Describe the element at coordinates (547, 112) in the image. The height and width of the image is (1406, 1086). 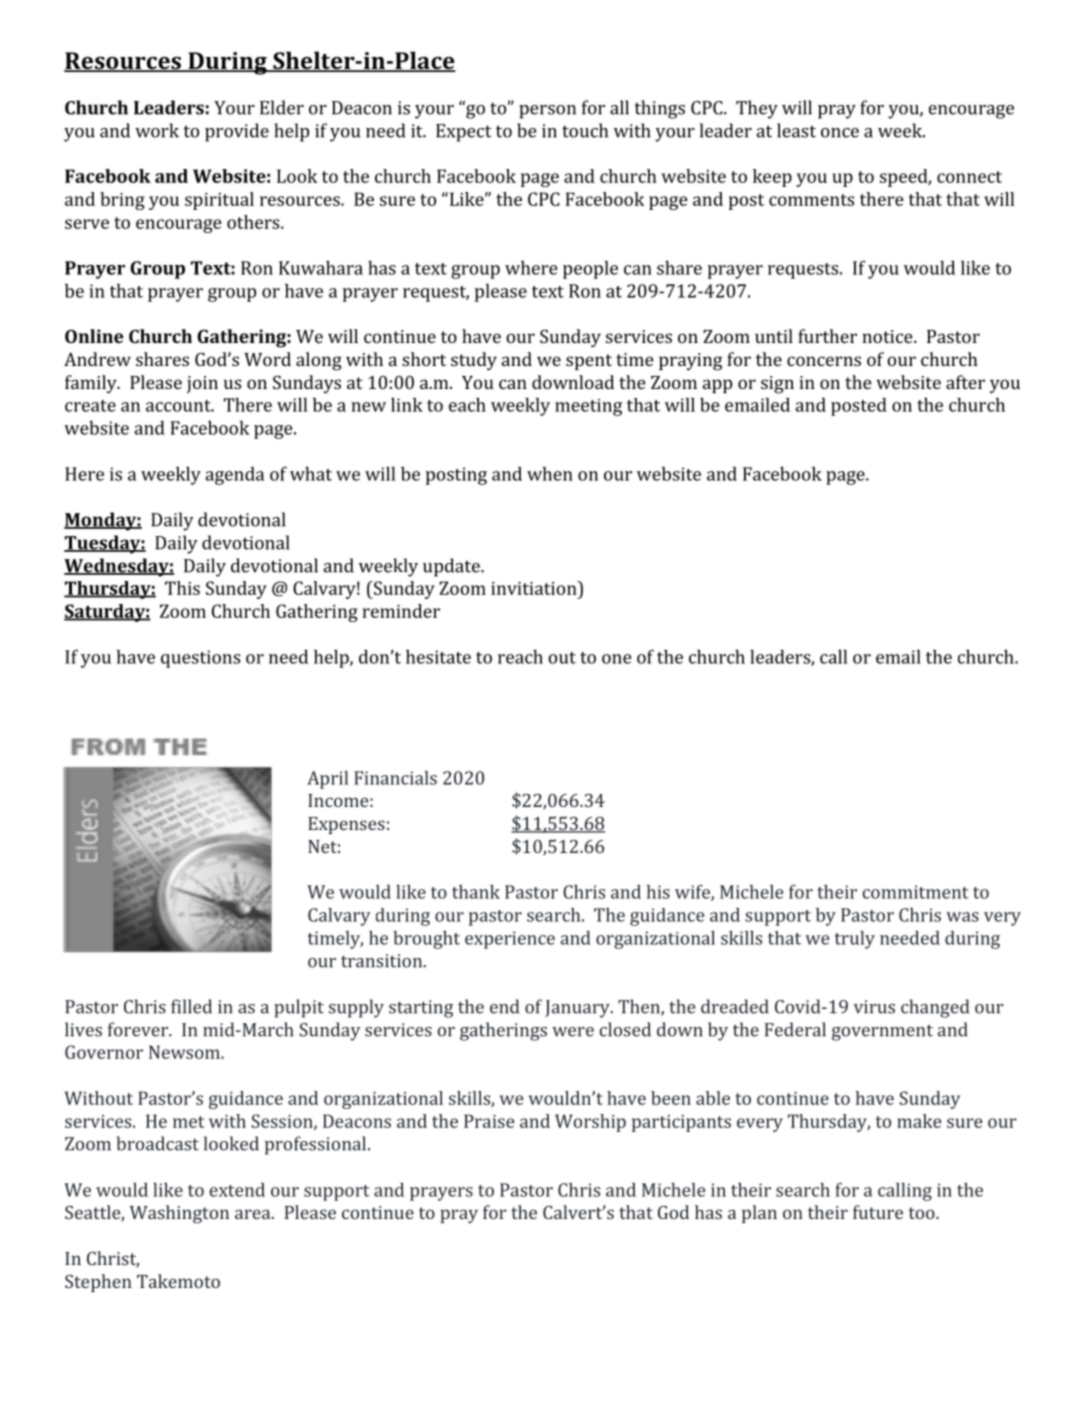
I see `person` at that location.
